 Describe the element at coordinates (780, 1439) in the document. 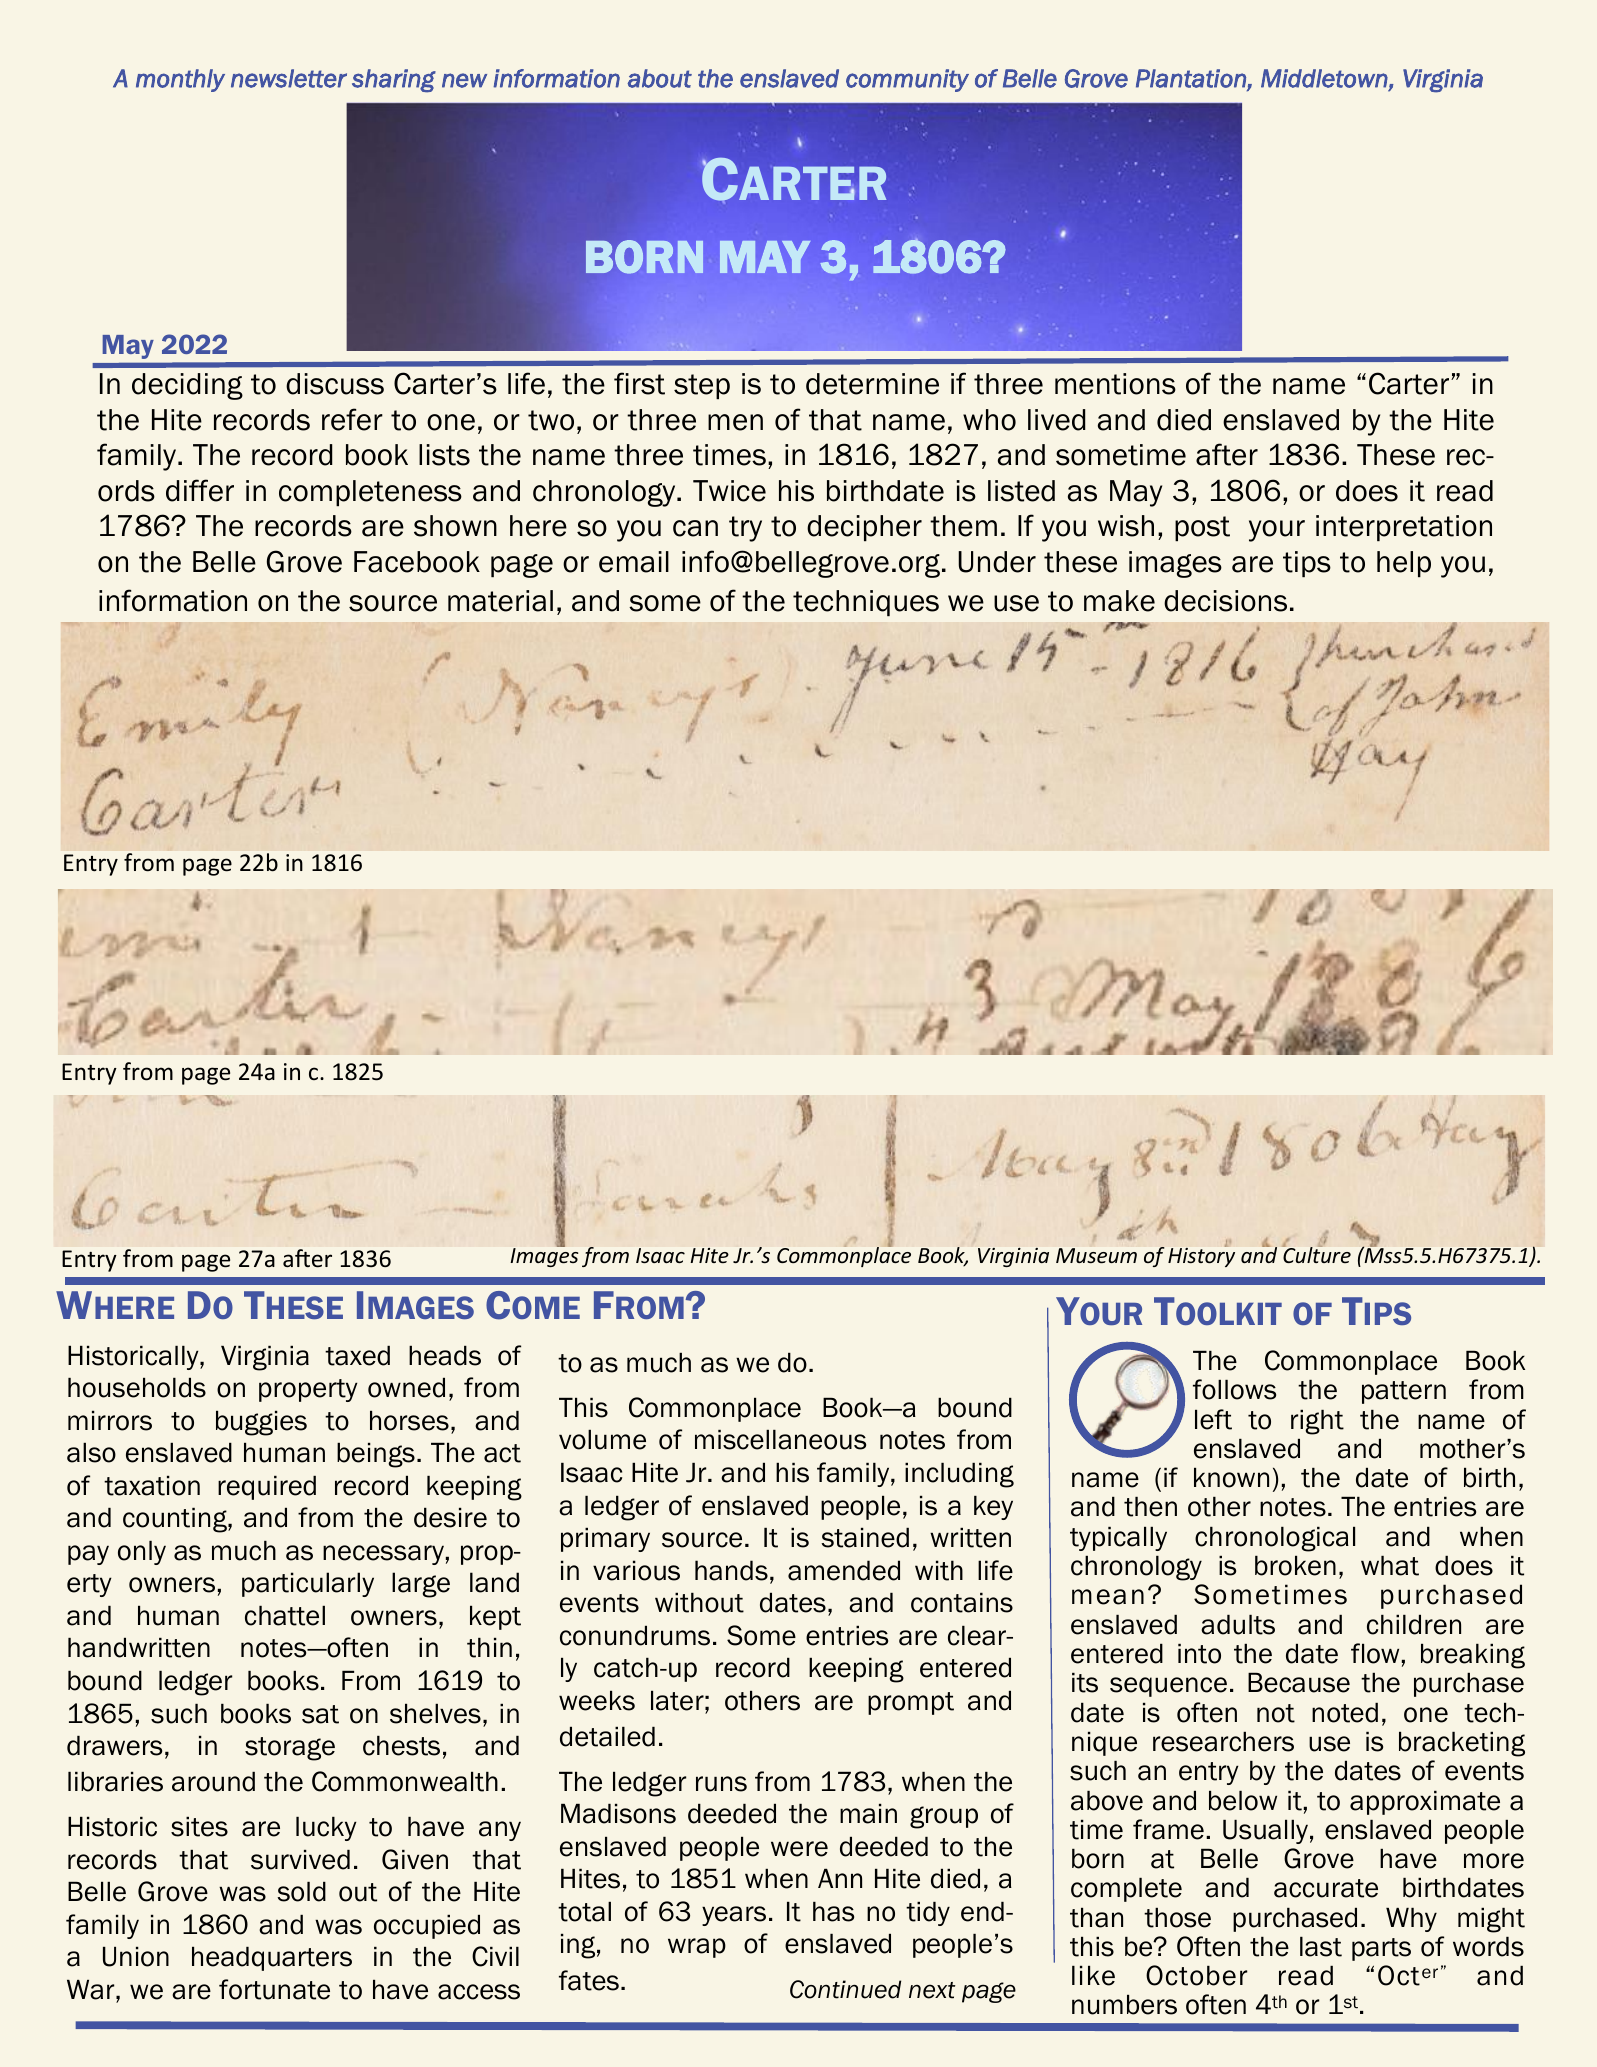

I see `miscellaneous` at that location.
